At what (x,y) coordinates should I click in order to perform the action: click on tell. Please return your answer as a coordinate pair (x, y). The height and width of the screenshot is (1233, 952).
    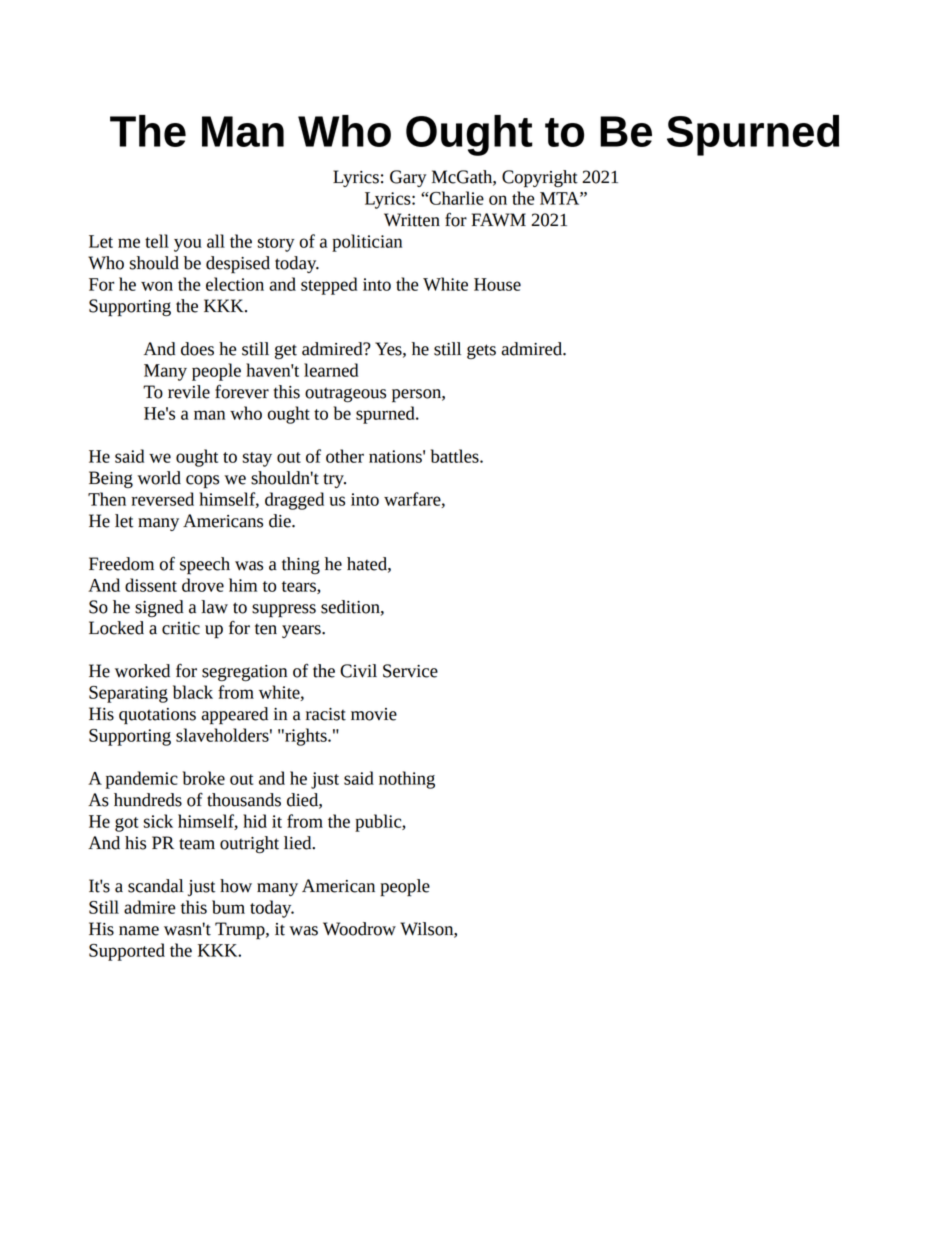
    Looking at the image, I should click on (157, 241).
